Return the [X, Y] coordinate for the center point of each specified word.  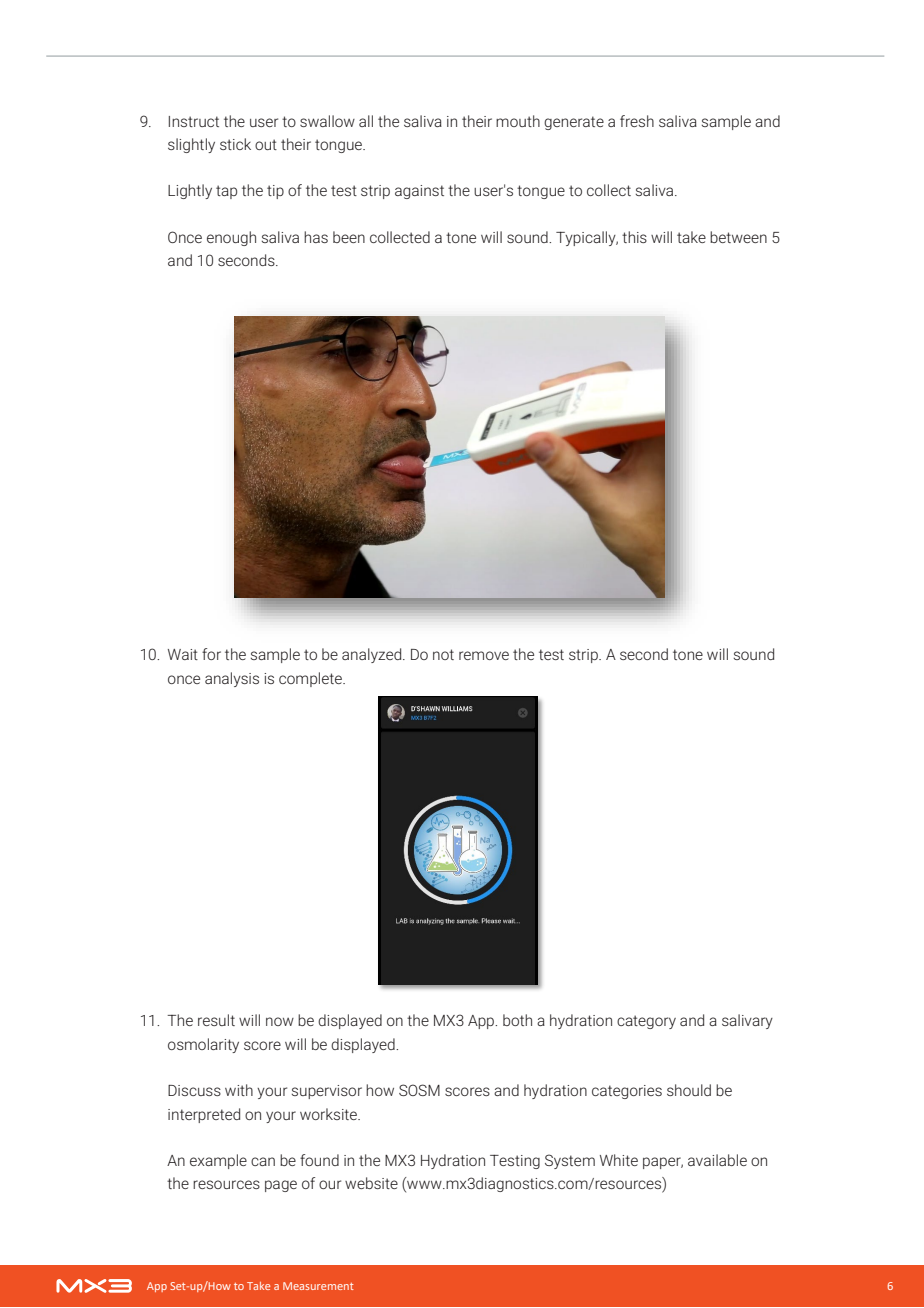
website [371, 1183]
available [717, 1160]
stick [235, 144]
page [281, 1186]
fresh [637, 121]
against [419, 192]
